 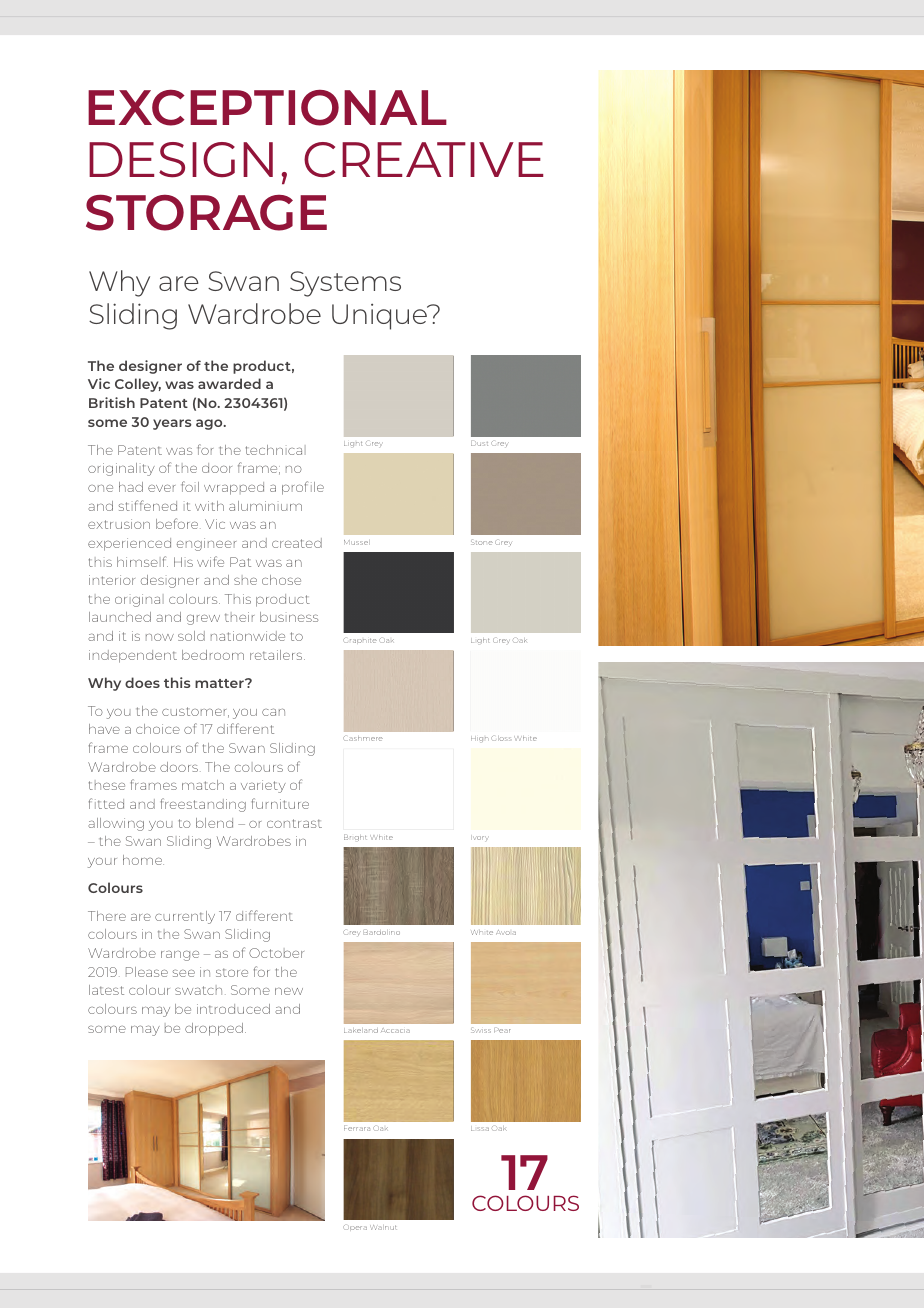 What do you see at coordinates (206, 212) in the screenshot?
I see `STORAGE` at bounding box center [206, 212].
